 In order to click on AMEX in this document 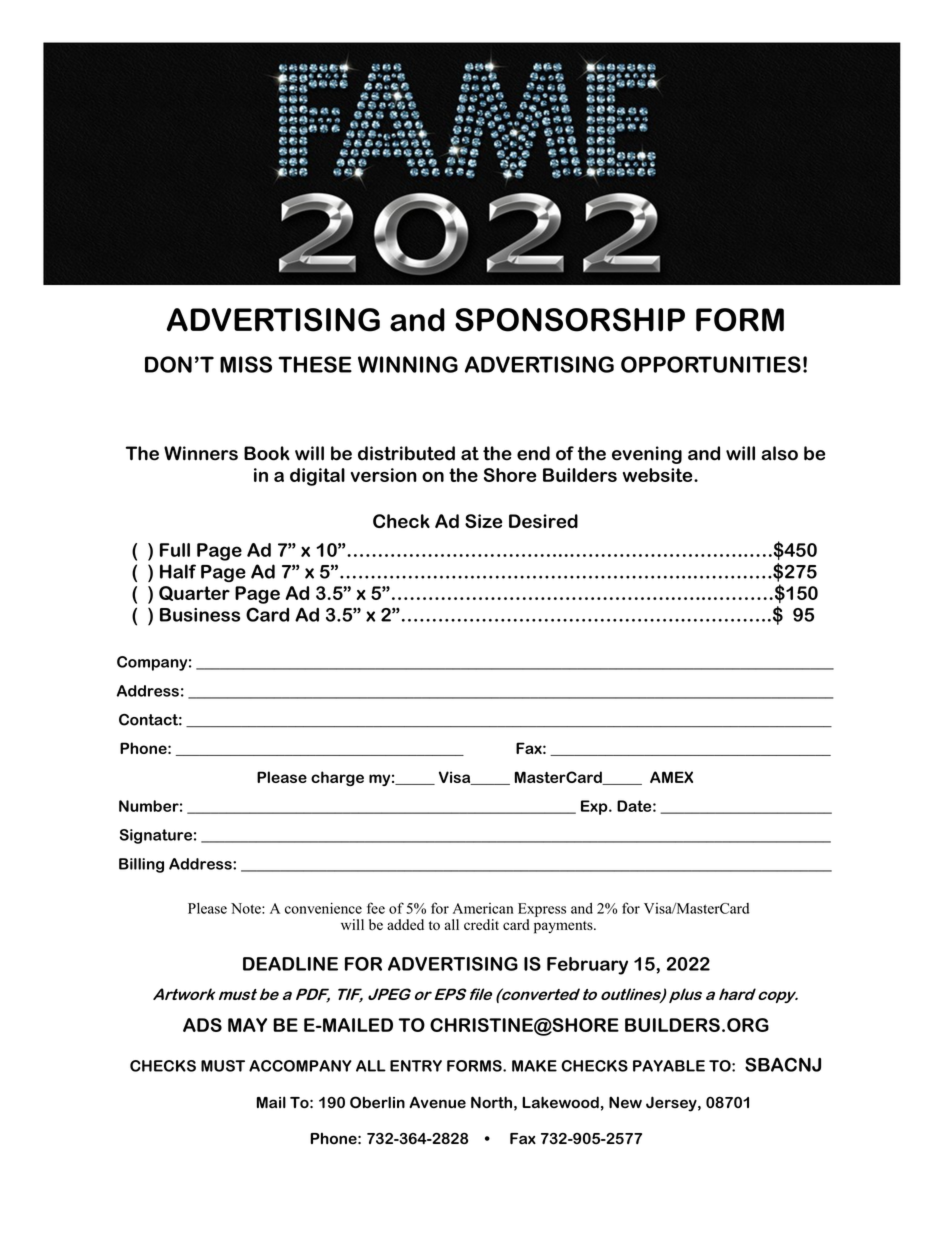, I will do `click(671, 777)`.
